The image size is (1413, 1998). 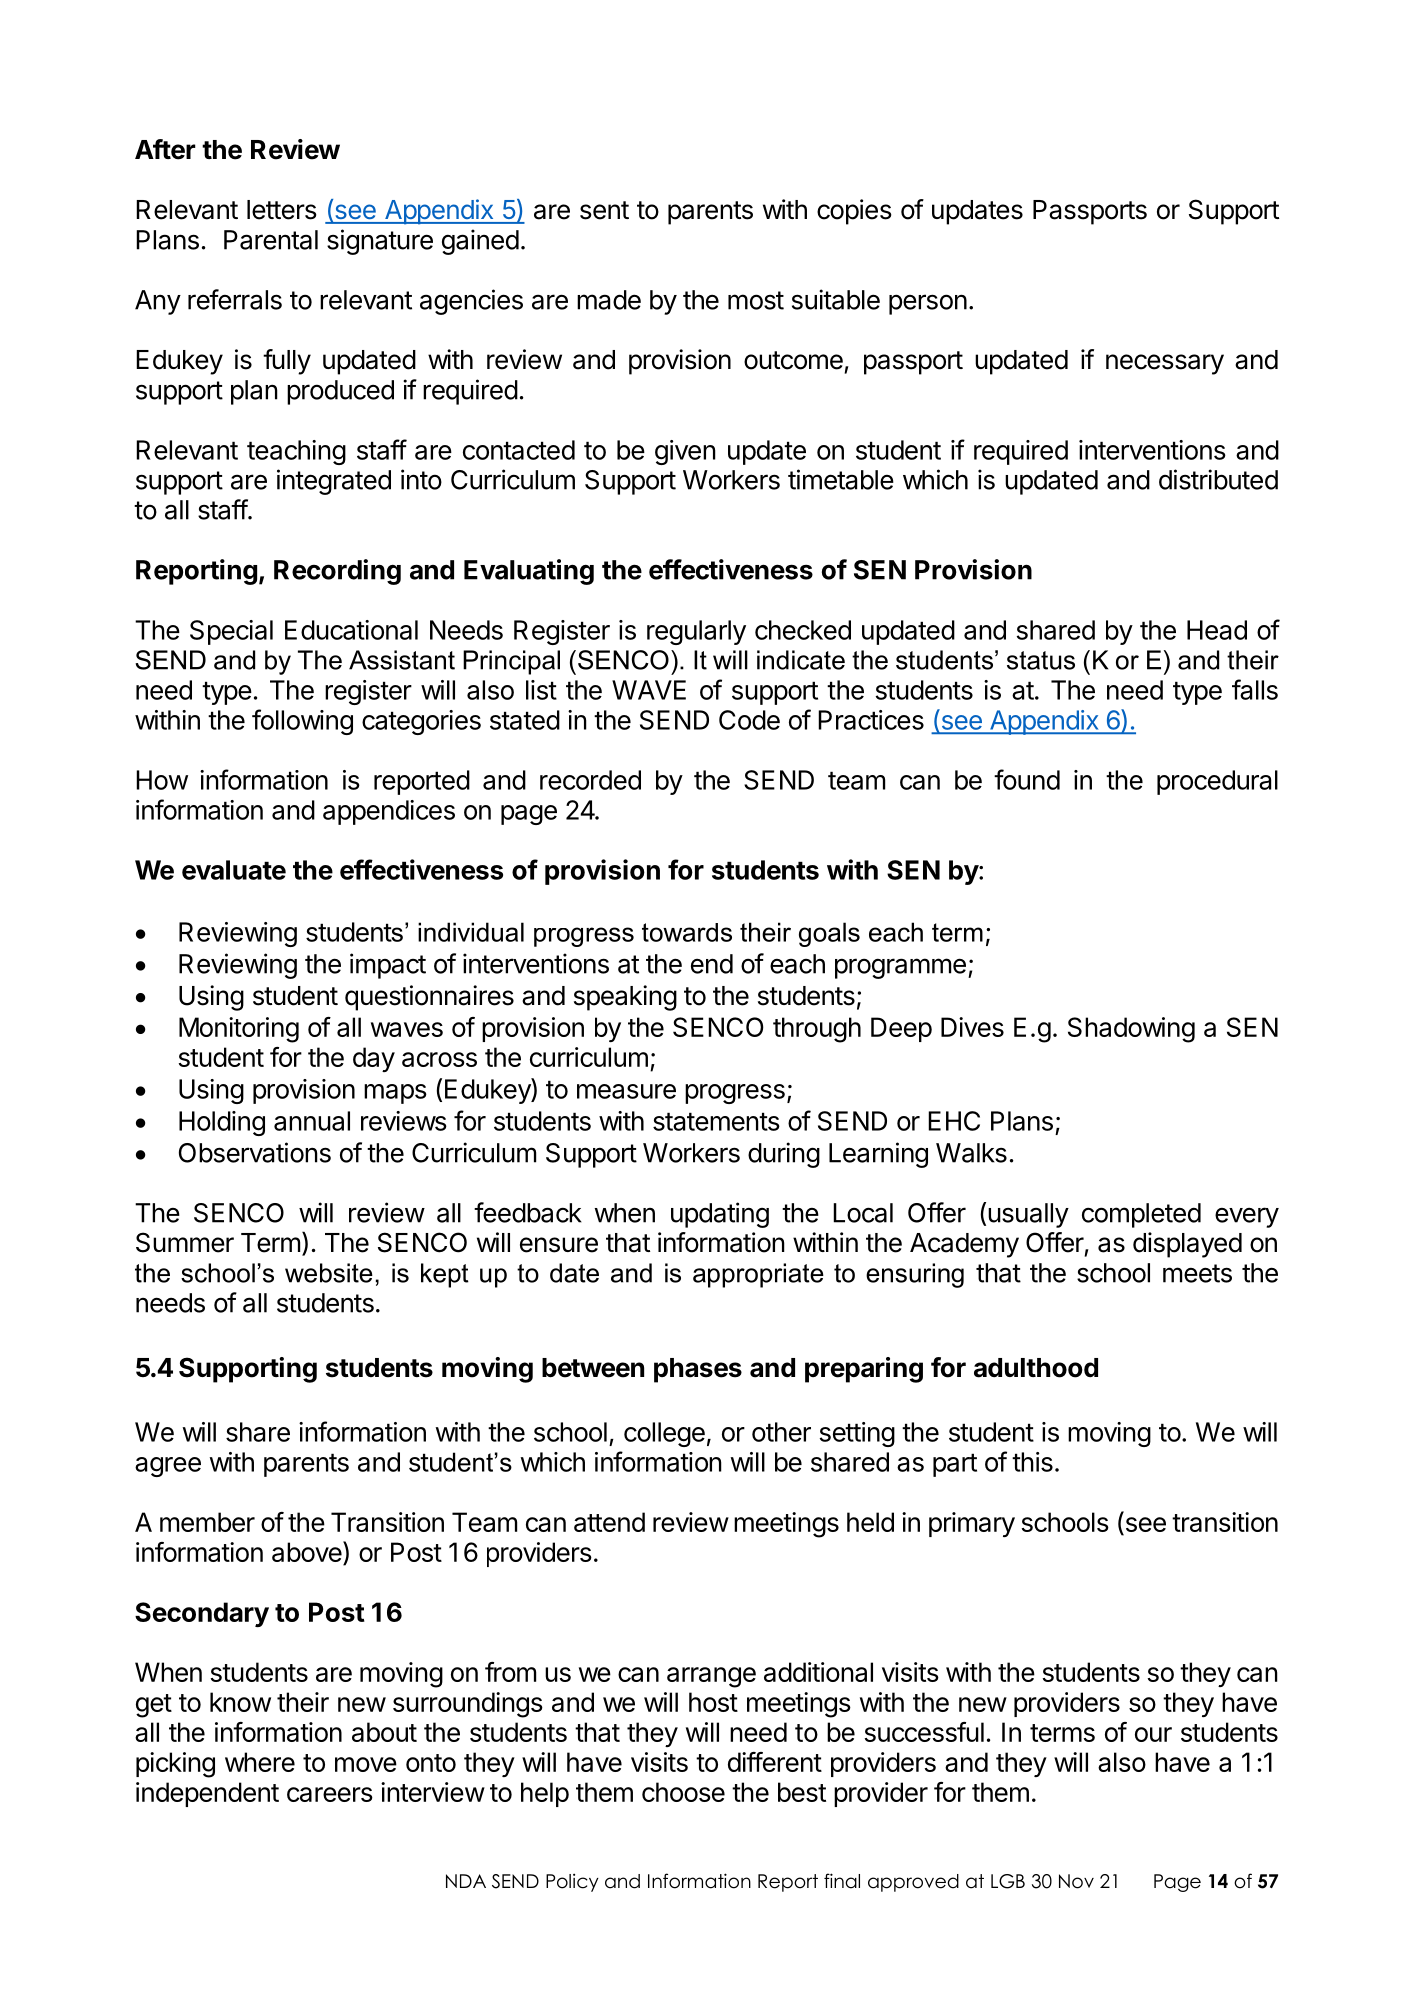 I want to click on Nov, so click(x=1076, y=1881).
